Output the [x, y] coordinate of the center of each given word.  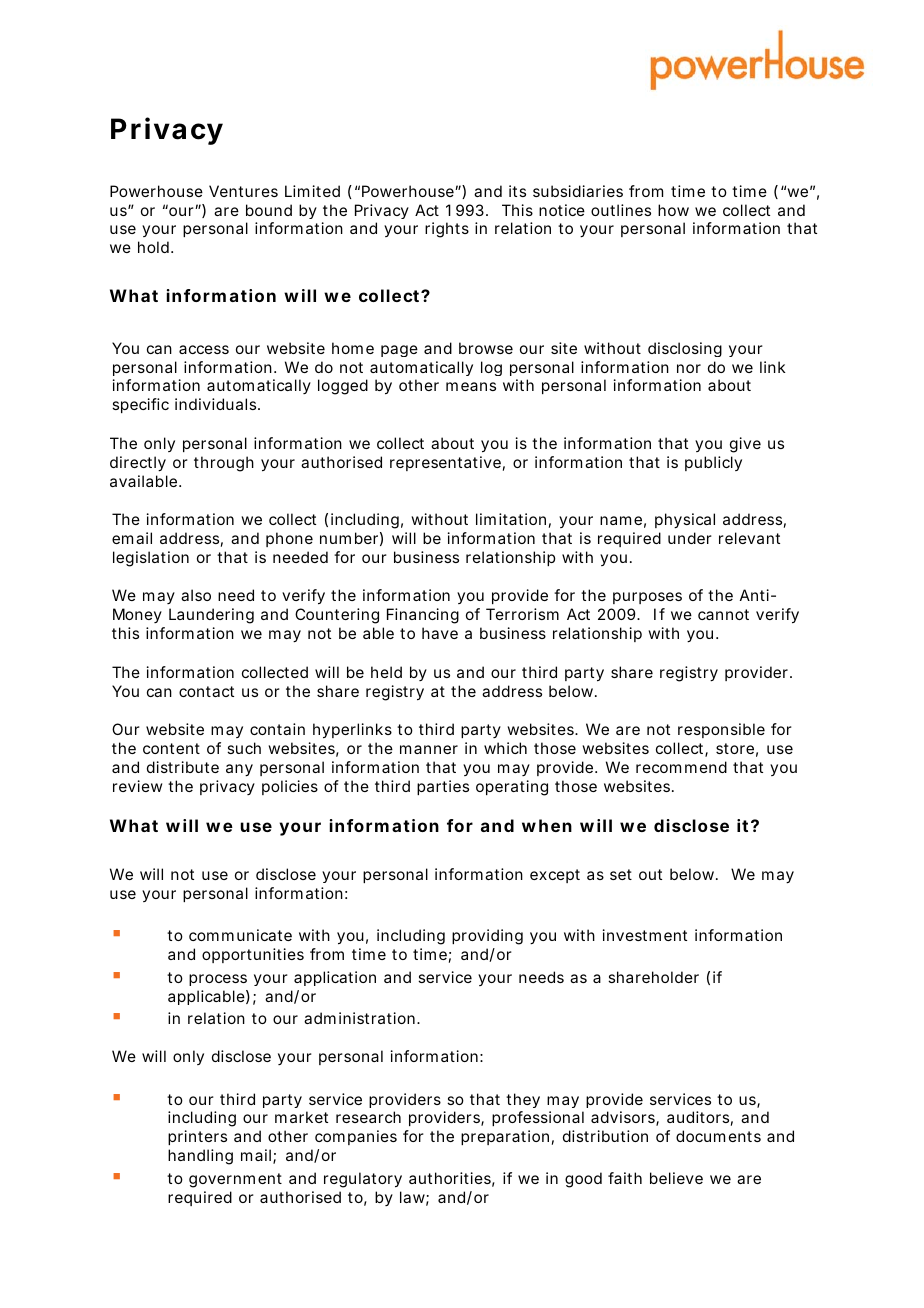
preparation [505, 1137]
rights [447, 230]
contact [206, 691]
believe [676, 1178]
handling [200, 1157]
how [673, 210]
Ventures [243, 191]
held [386, 672]
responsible [721, 730]
